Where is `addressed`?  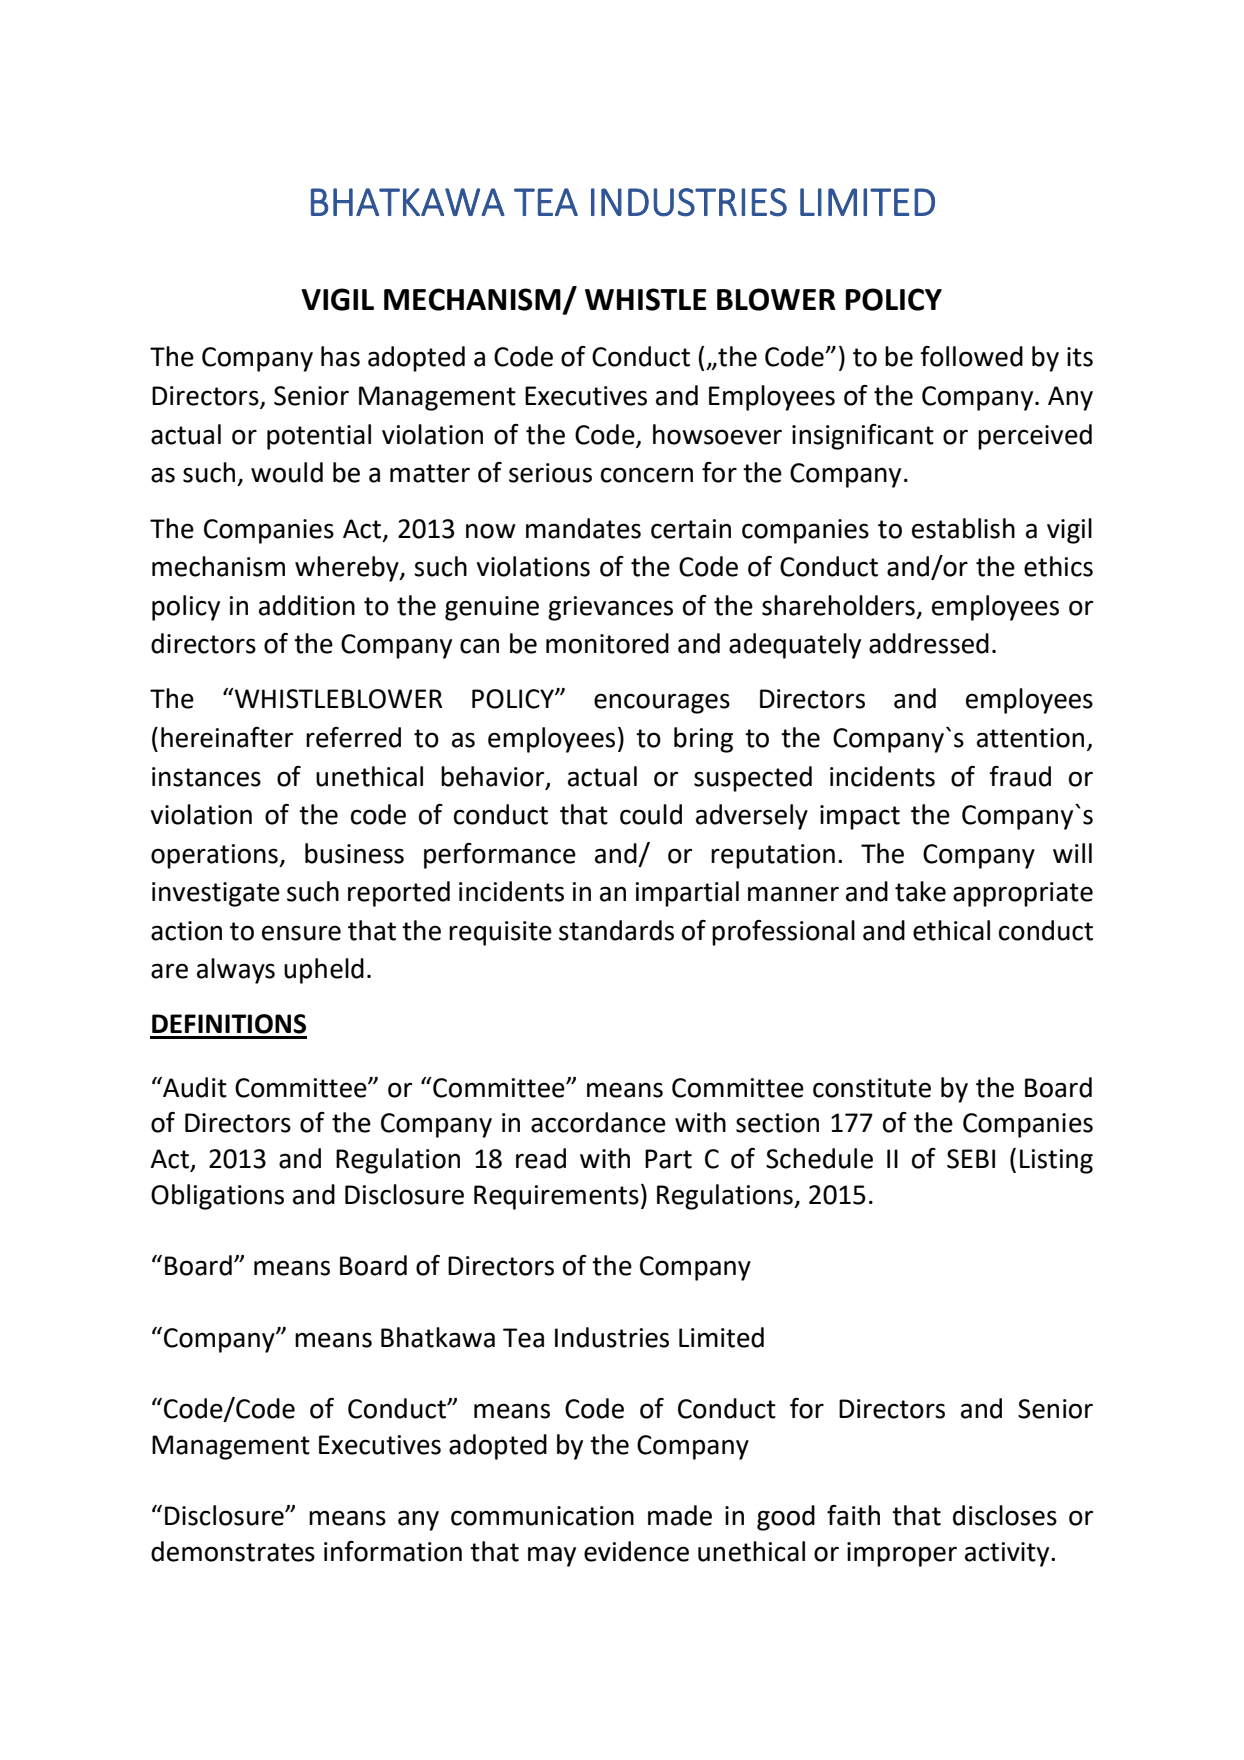
addressed is located at coordinates (929, 643).
